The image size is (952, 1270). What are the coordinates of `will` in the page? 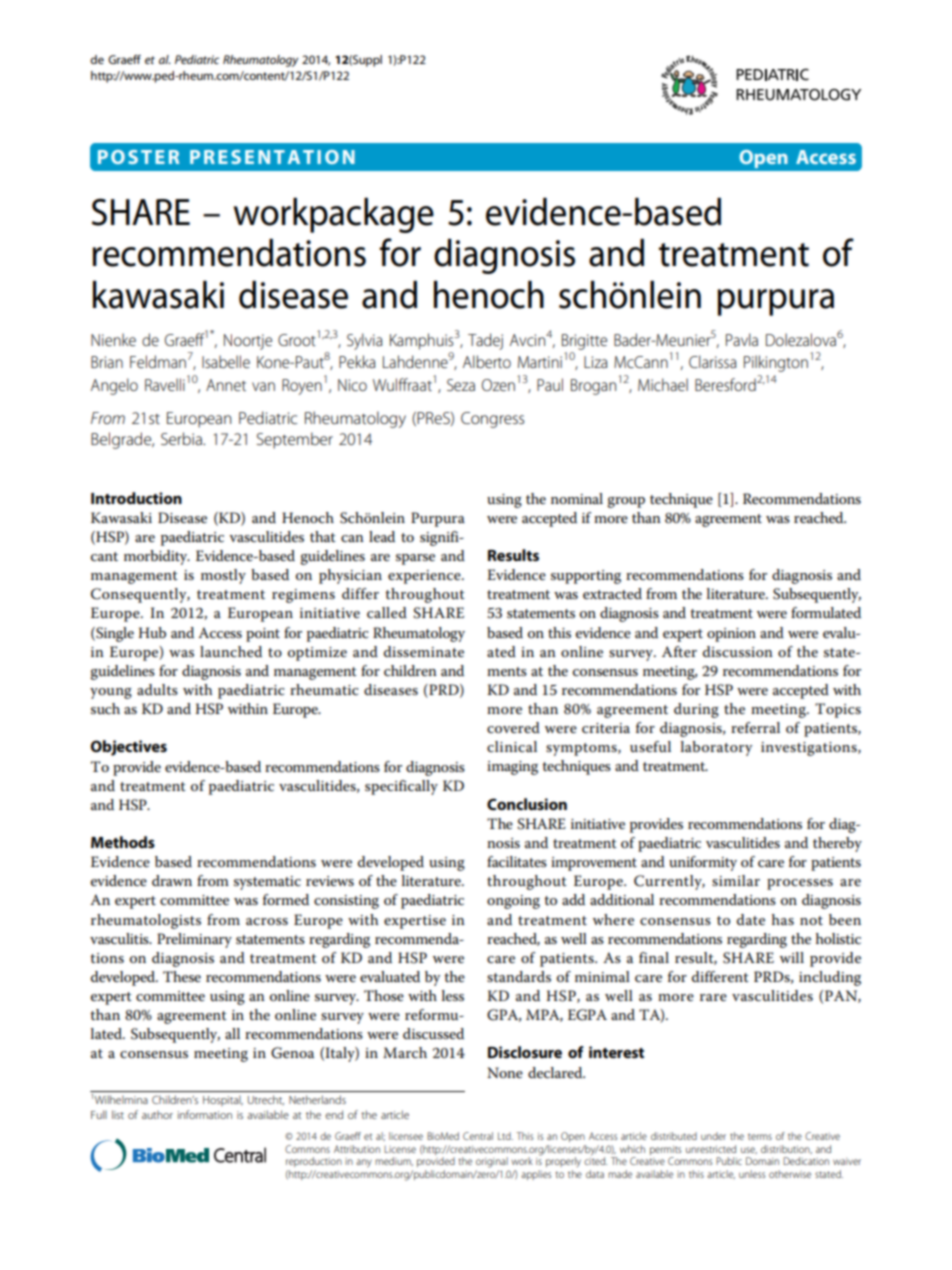 It's located at (792, 957).
